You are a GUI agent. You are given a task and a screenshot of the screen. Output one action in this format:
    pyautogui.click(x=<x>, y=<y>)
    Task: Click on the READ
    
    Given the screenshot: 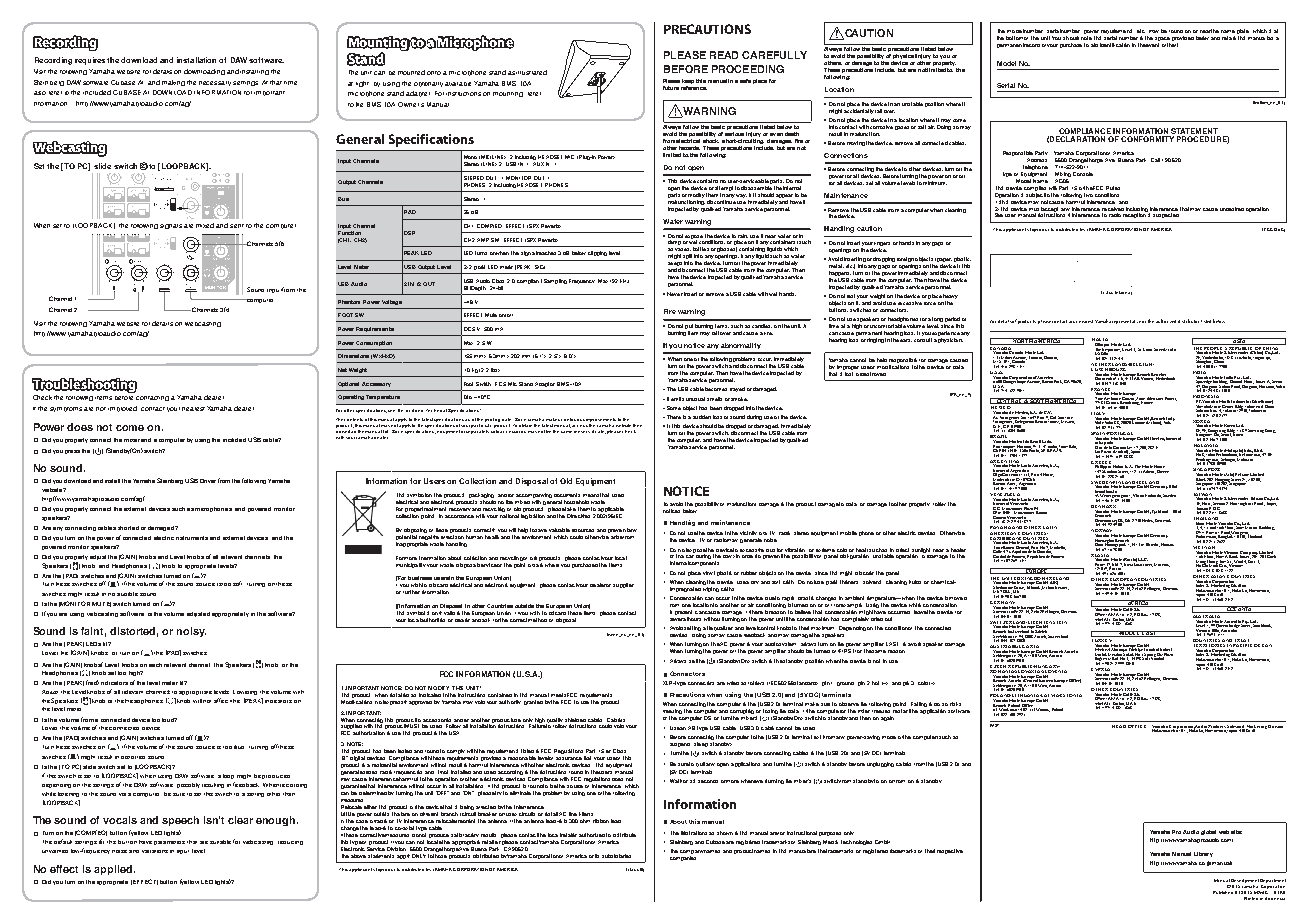 What is the action you would take?
    pyautogui.click(x=724, y=55)
